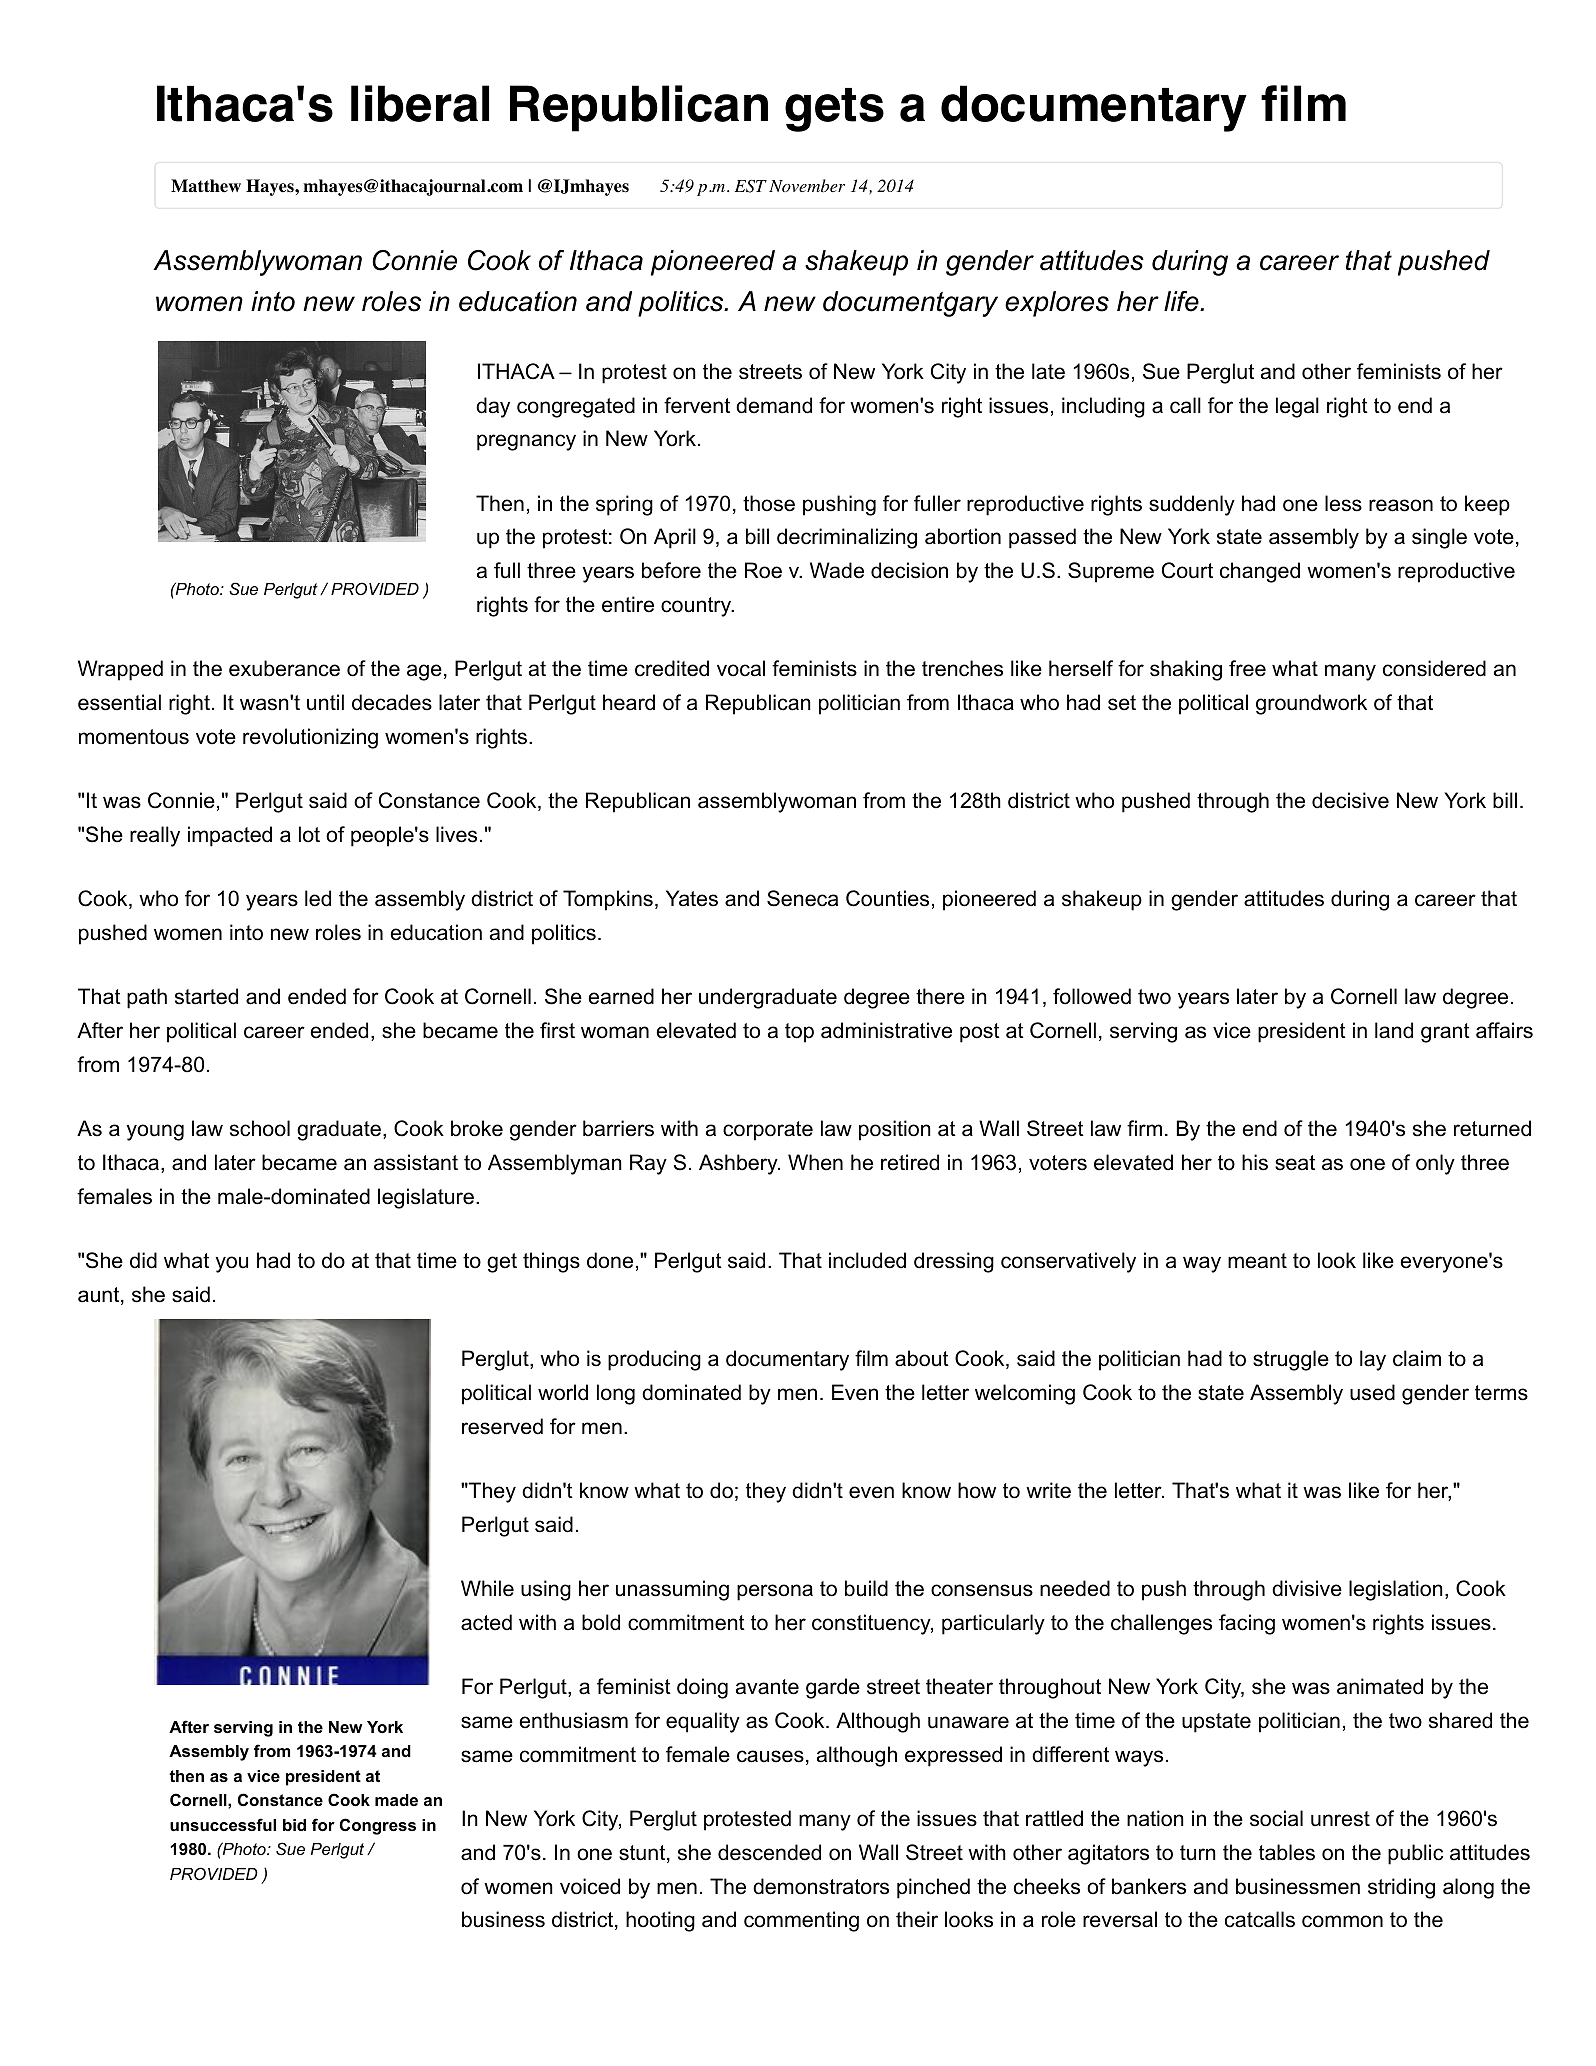 The width and height of the screenshot is (1596, 2066). I want to click on revolutionizing, so click(310, 738).
